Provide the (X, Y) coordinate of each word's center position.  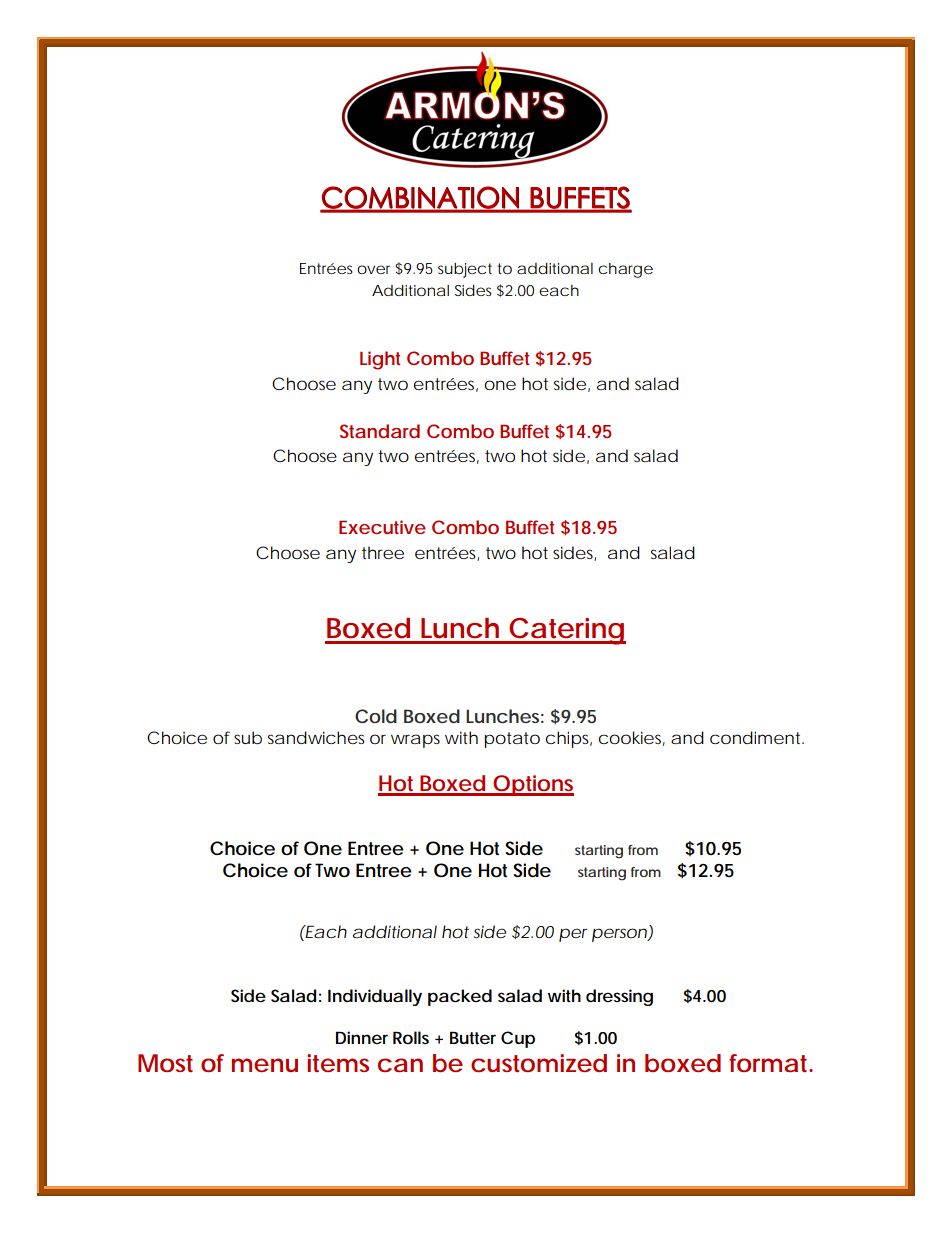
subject (465, 270)
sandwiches (316, 737)
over (373, 269)
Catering (566, 631)
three (383, 552)
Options (532, 785)
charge (625, 270)
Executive (382, 527)
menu (265, 1065)
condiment (757, 737)
